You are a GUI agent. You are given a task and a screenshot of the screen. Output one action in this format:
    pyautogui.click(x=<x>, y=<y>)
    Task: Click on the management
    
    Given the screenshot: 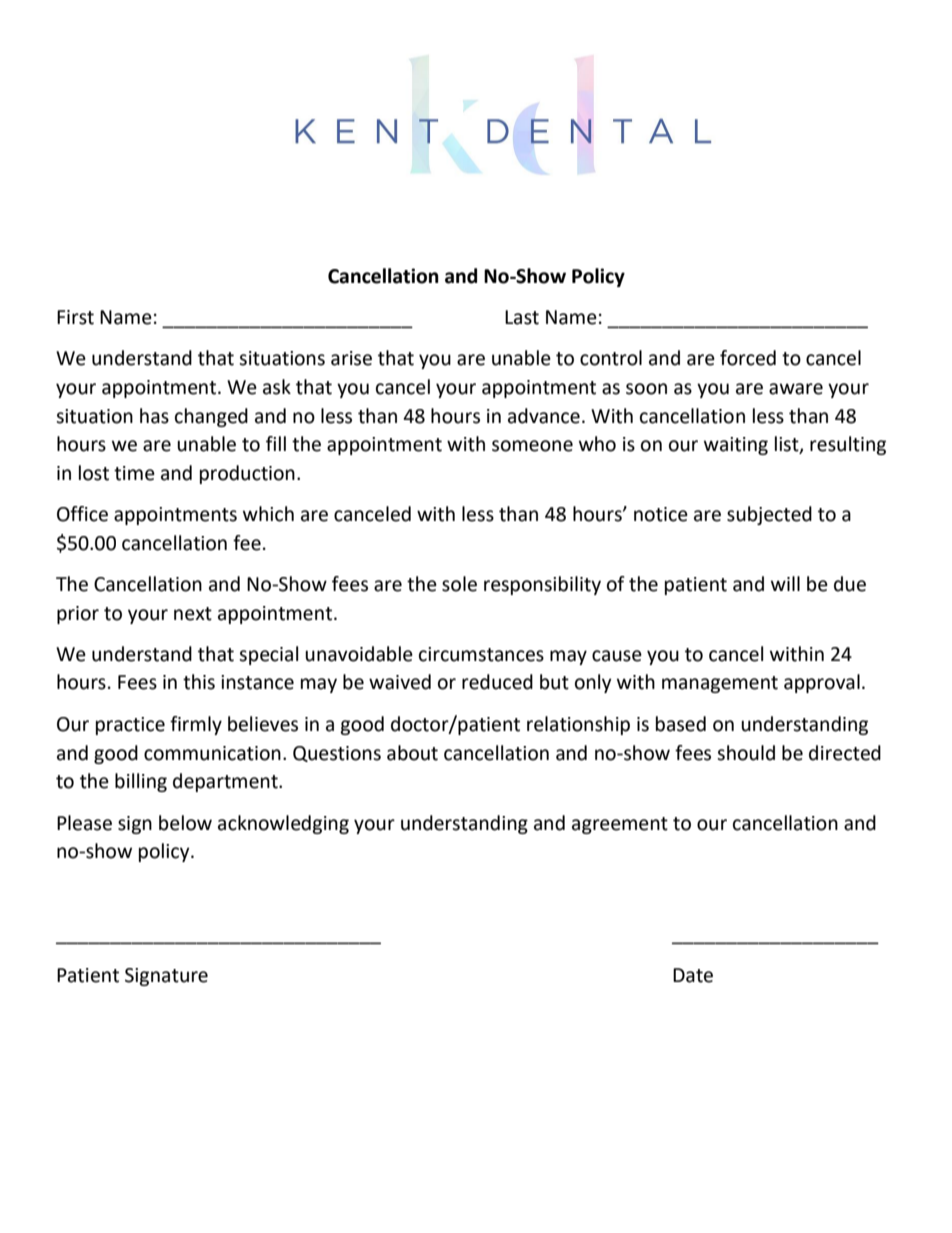 What is the action you would take?
    pyautogui.click(x=720, y=684)
